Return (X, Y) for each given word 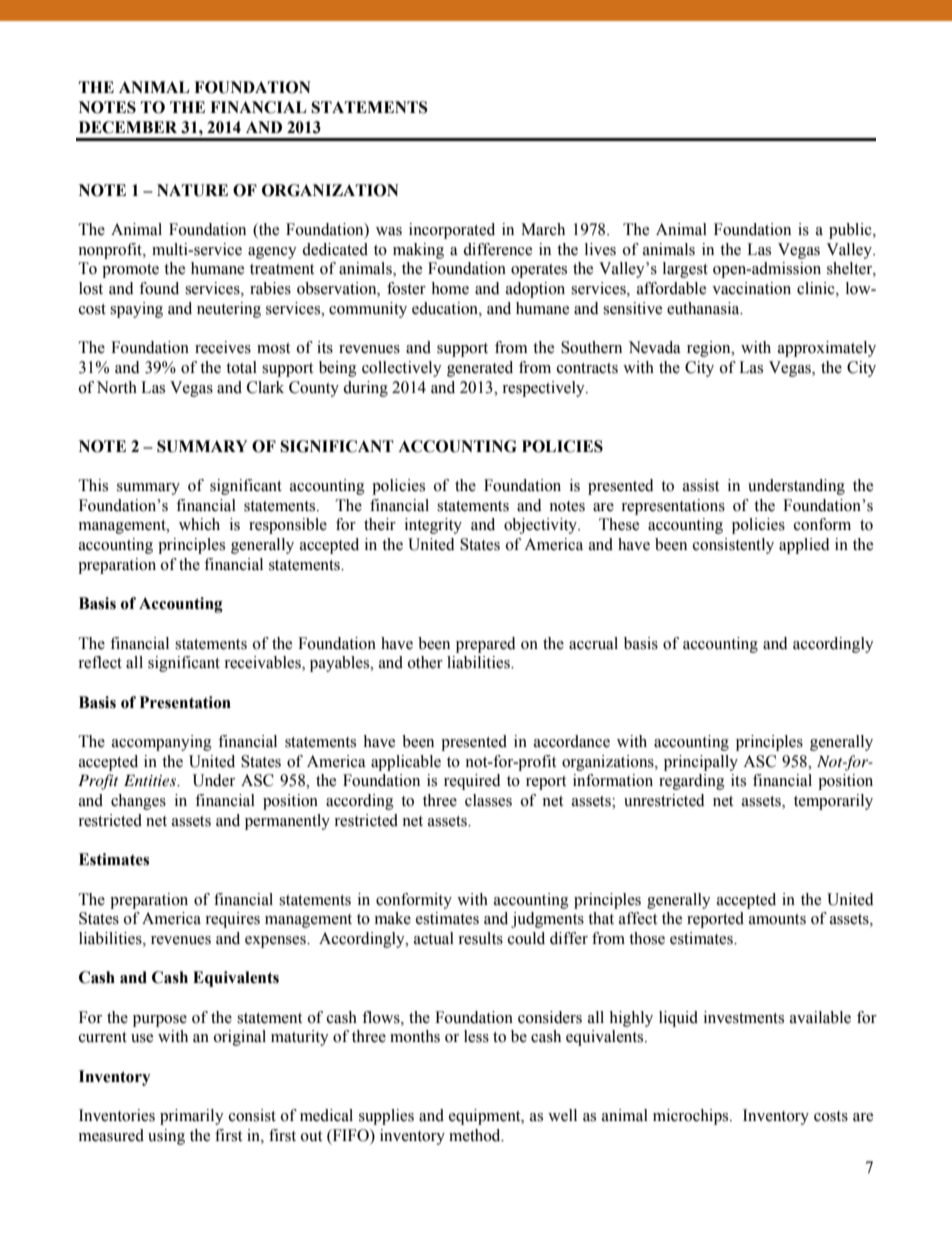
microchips (692, 1117)
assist (701, 485)
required (472, 782)
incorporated (452, 231)
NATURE (192, 190)
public (851, 231)
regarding (692, 782)
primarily (192, 1117)
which (199, 524)
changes (138, 802)
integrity (433, 526)
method (476, 1135)
